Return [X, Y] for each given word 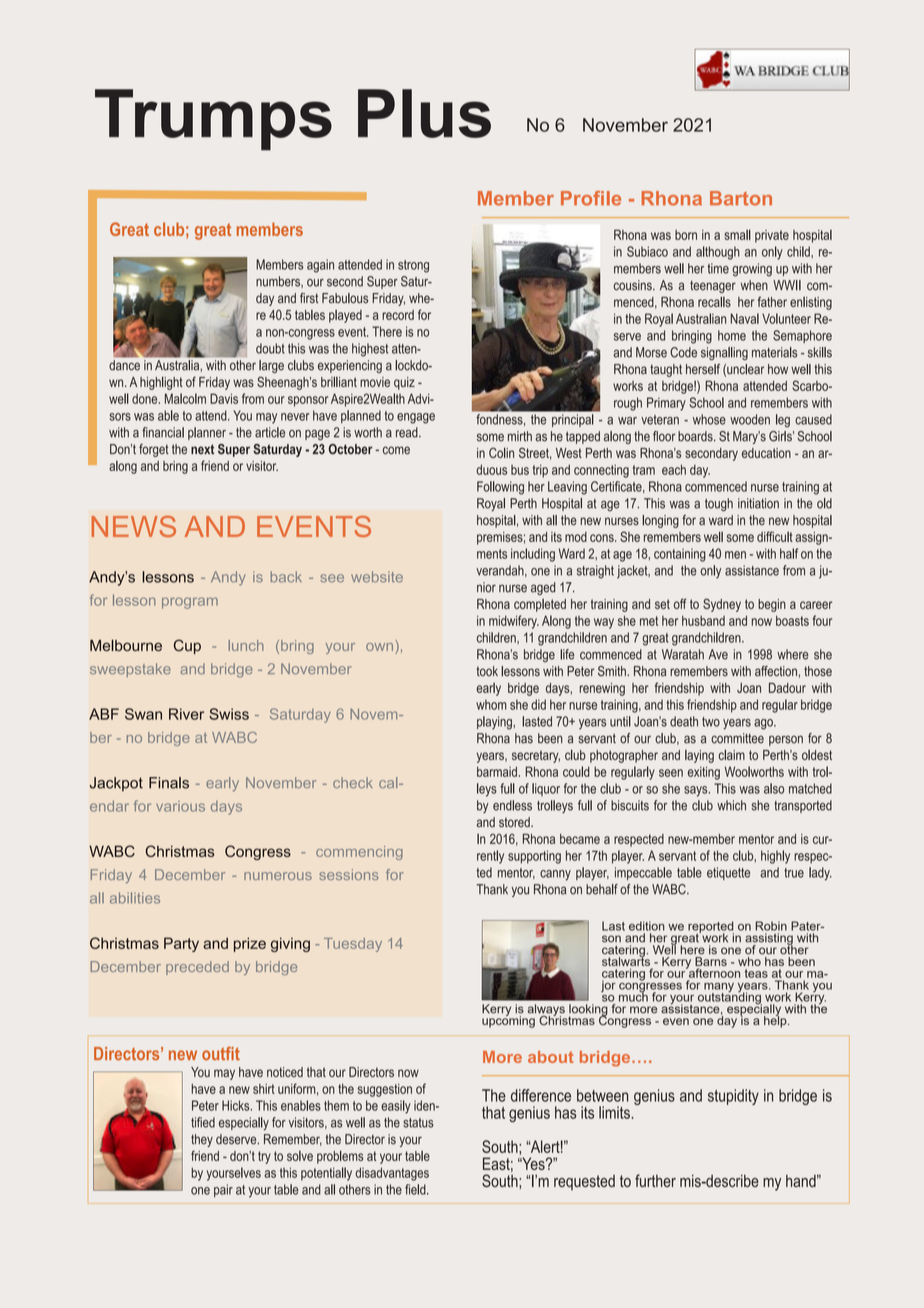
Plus [424, 113]
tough [719, 505]
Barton [741, 198]
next [202, 449]
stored [515, 822]
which [731, 805]
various [180, 806]
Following [500, 488]
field [416, 1189]
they [202, 1140]
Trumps [213, 120]
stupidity [733, 1097]
